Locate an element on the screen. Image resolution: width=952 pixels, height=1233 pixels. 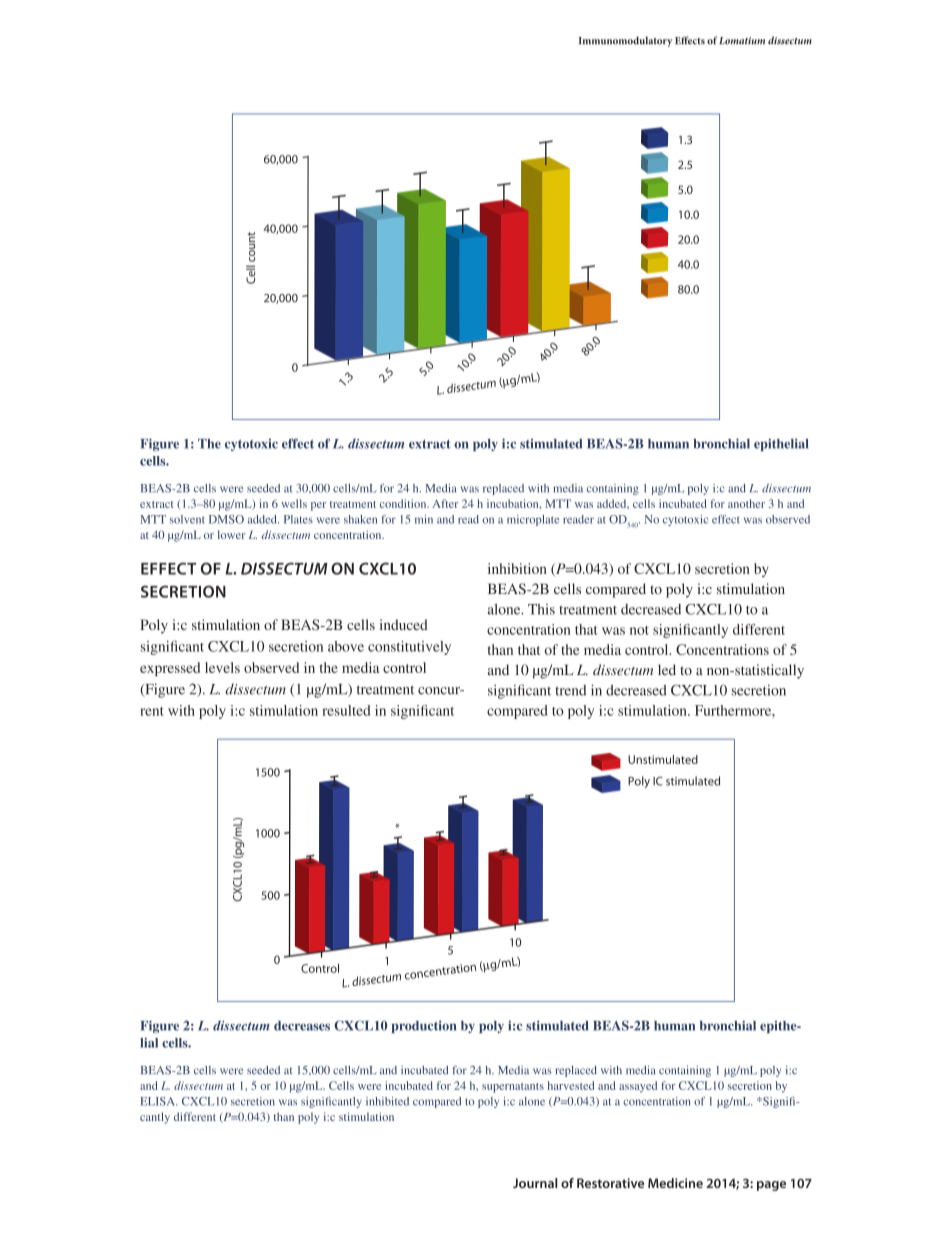
led is located at coordinates (667, 669).
